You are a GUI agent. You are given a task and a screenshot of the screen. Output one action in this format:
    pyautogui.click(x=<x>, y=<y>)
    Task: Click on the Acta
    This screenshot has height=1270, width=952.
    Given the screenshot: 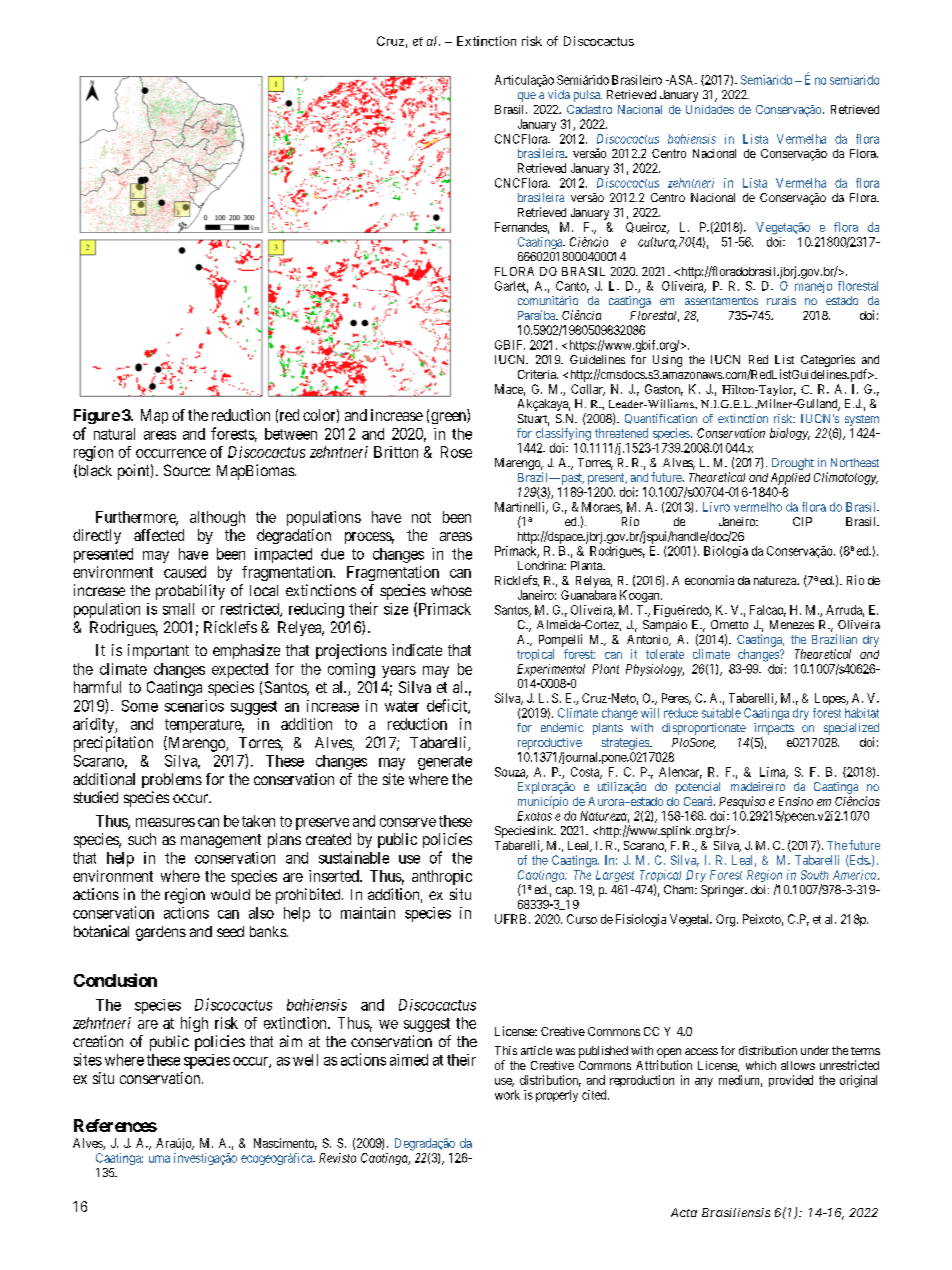 What is the action you would take?
    pyautogui.click(x=684, y=1212)
